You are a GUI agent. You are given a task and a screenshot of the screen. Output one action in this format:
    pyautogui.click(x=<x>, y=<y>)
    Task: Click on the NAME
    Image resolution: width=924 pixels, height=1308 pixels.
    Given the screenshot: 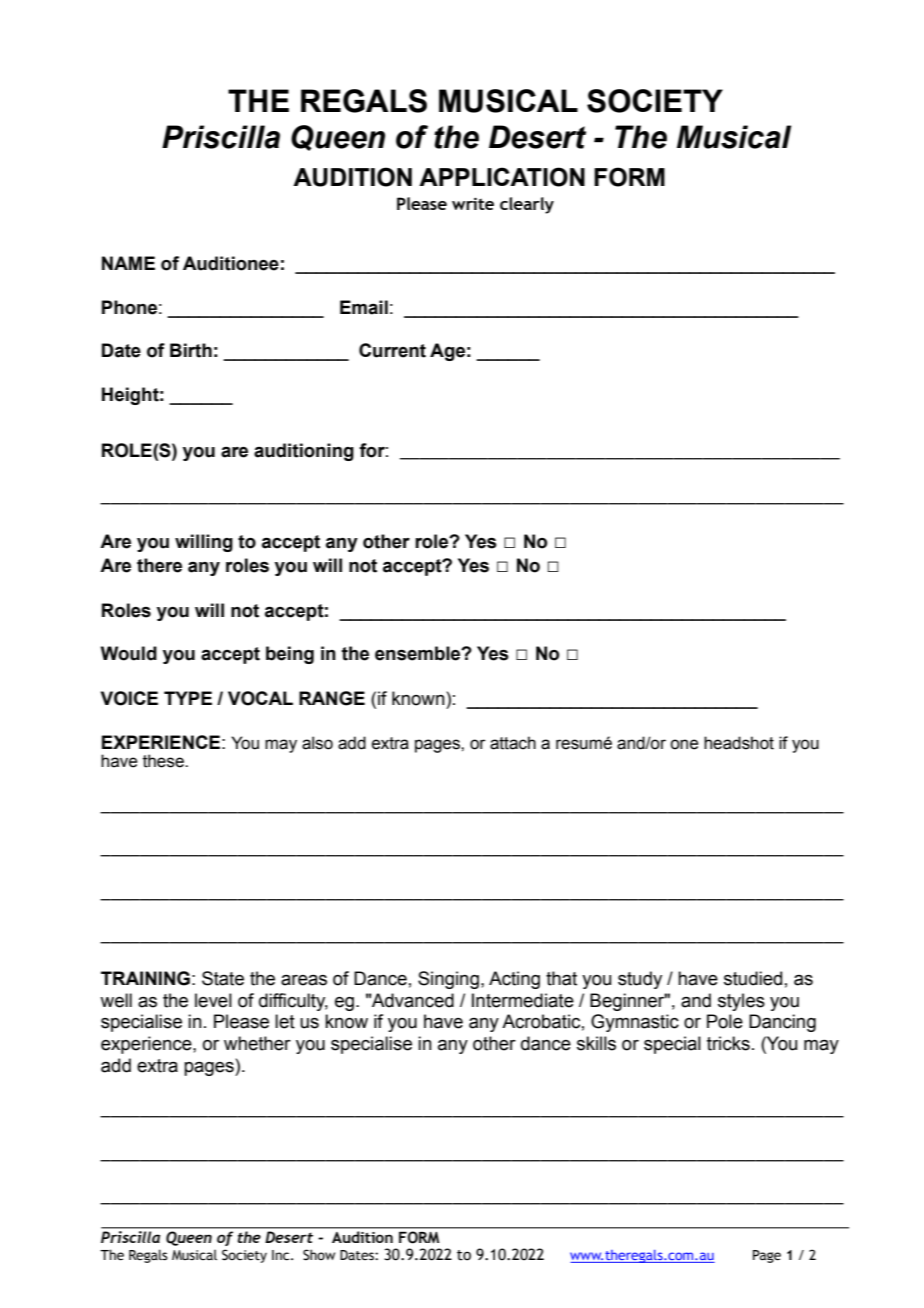 What is the action you would take?
    pyautogui.click(x=128, y=263)
